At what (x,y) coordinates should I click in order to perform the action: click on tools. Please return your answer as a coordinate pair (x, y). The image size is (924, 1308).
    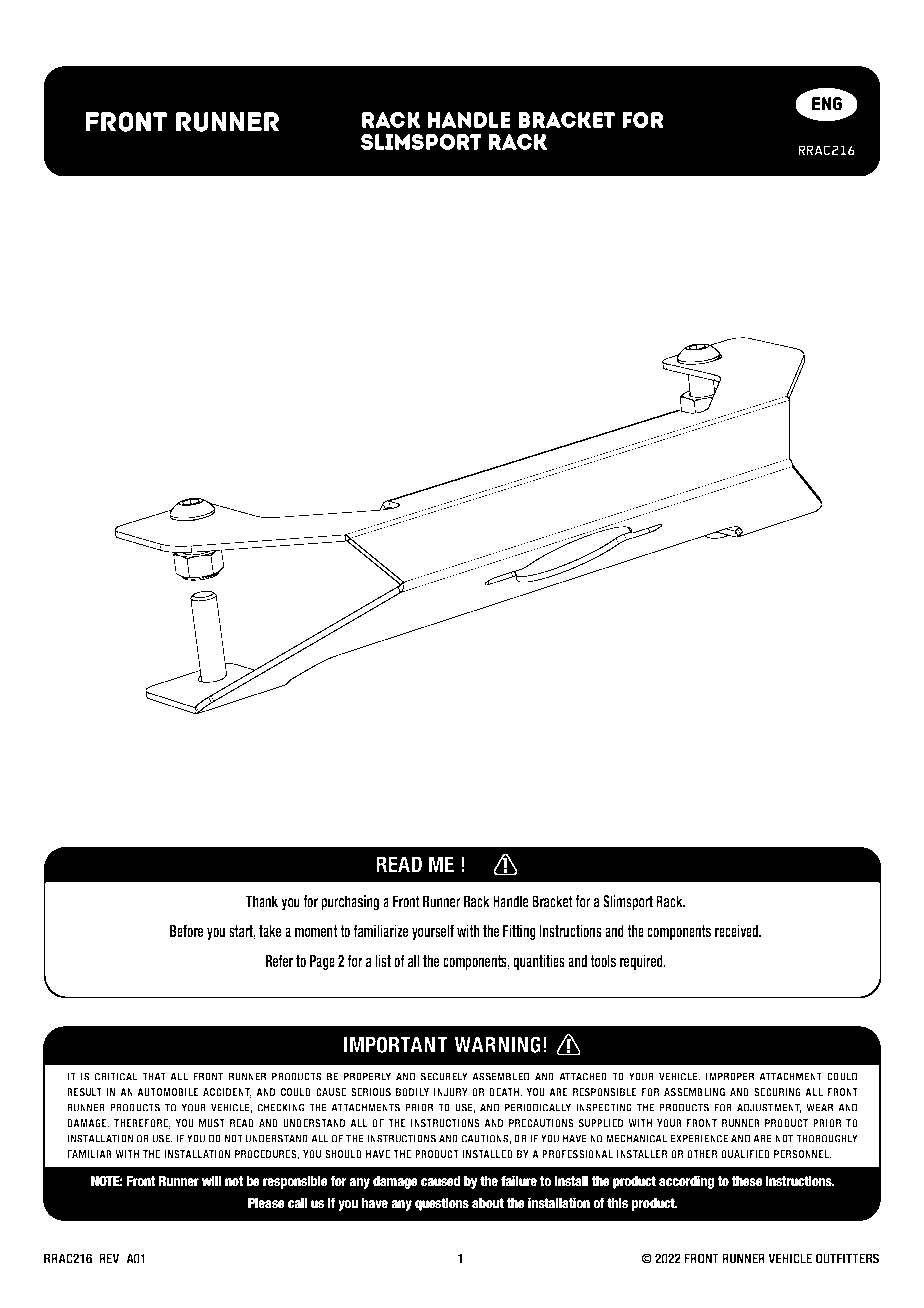
    Looking at the image, I should click on (603, 961).
